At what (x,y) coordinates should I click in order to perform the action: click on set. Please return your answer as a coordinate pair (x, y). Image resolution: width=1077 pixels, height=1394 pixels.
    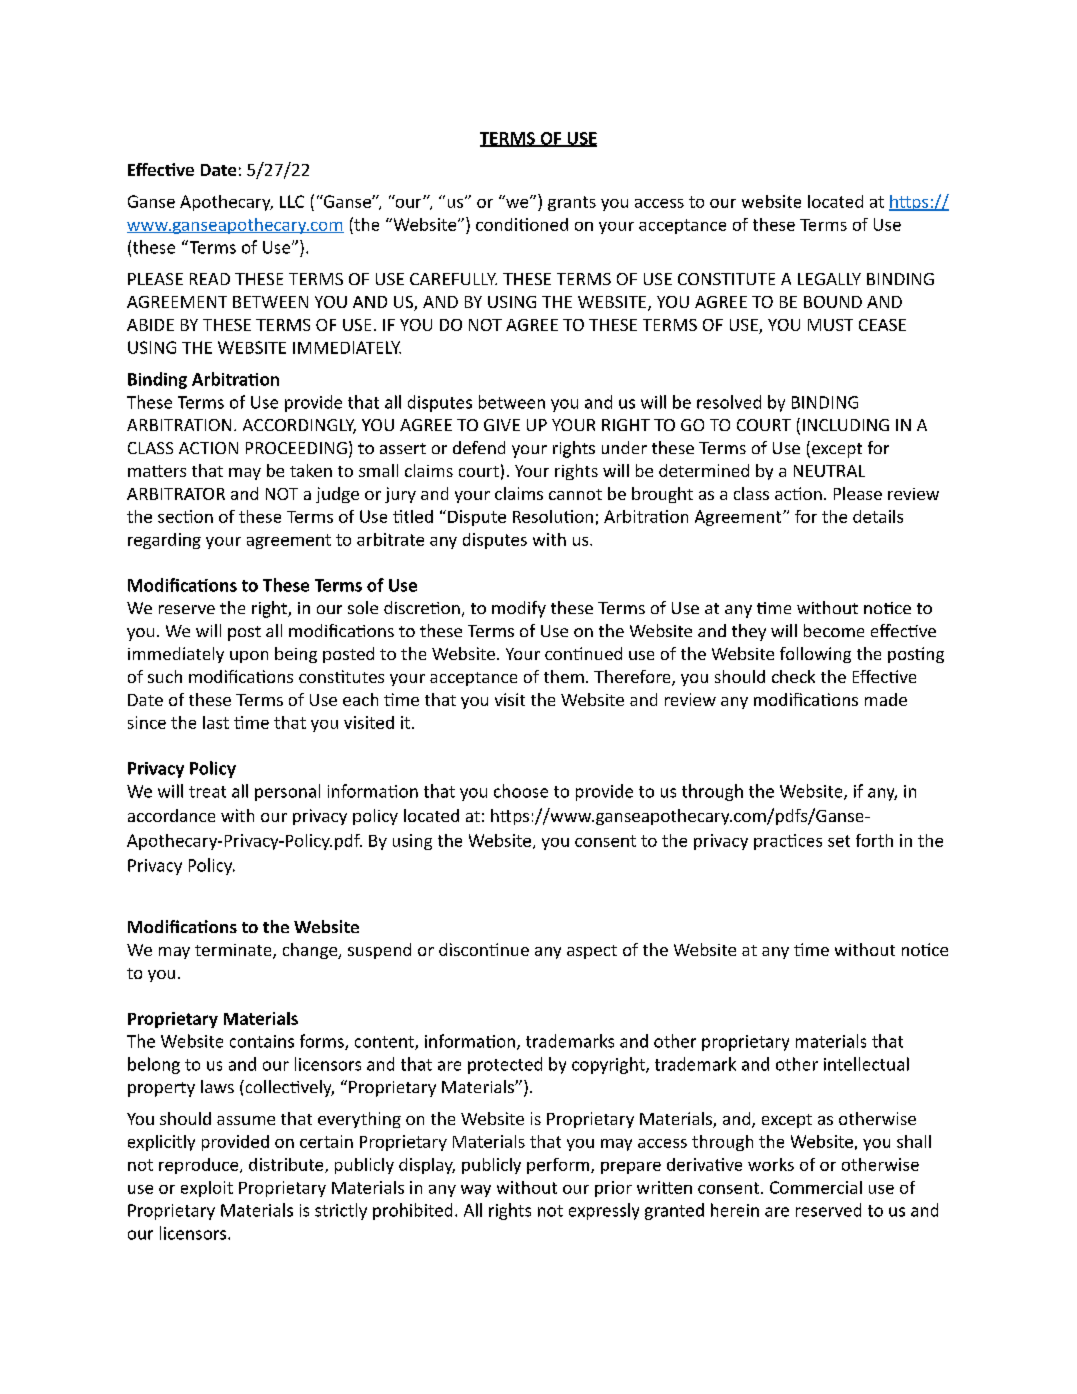
    Looking at the image, I should click on (839, 841).
